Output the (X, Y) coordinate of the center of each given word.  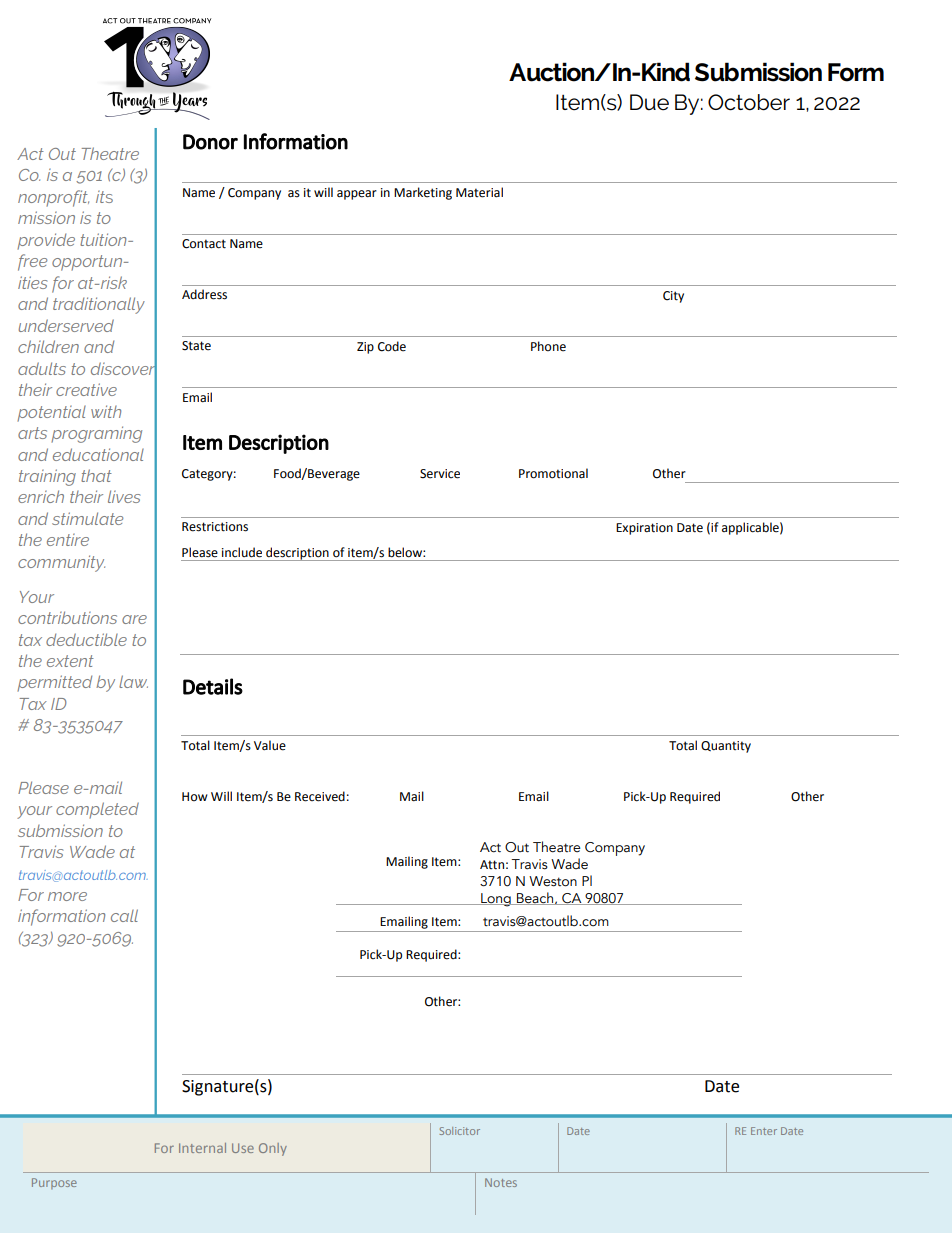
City (673, 297)
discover (124, 368)
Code (392, 346)
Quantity (726, 747)
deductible (86, 639)
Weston (553, 881)
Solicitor (459, 1131)
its (104, 197)
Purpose (54, 1183)
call (124, 915)
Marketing (423, 193)
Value (270, 745)
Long (496, 900)
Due (649, 102)
